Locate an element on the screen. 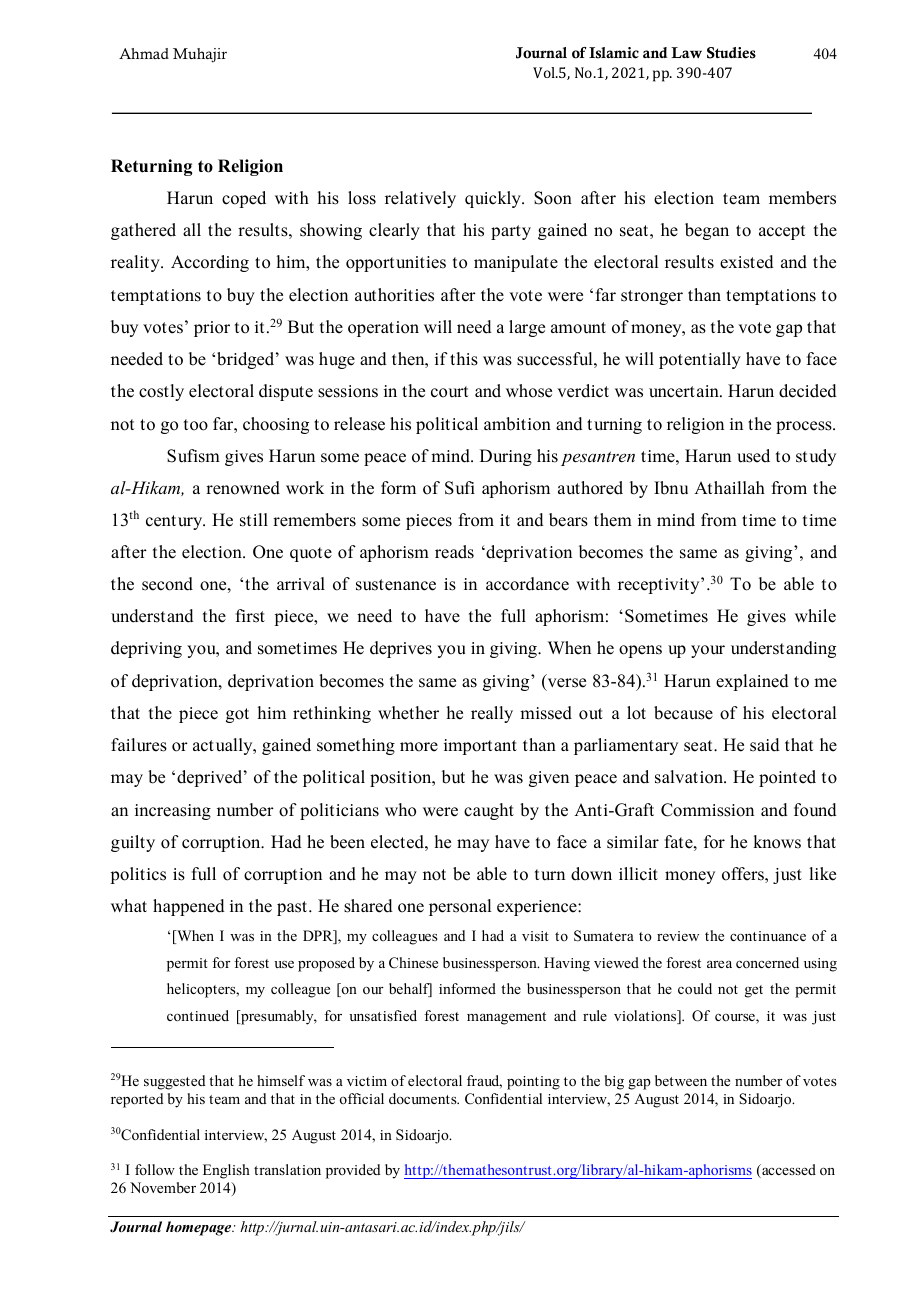  caught is located at coordinates (489, 811).
